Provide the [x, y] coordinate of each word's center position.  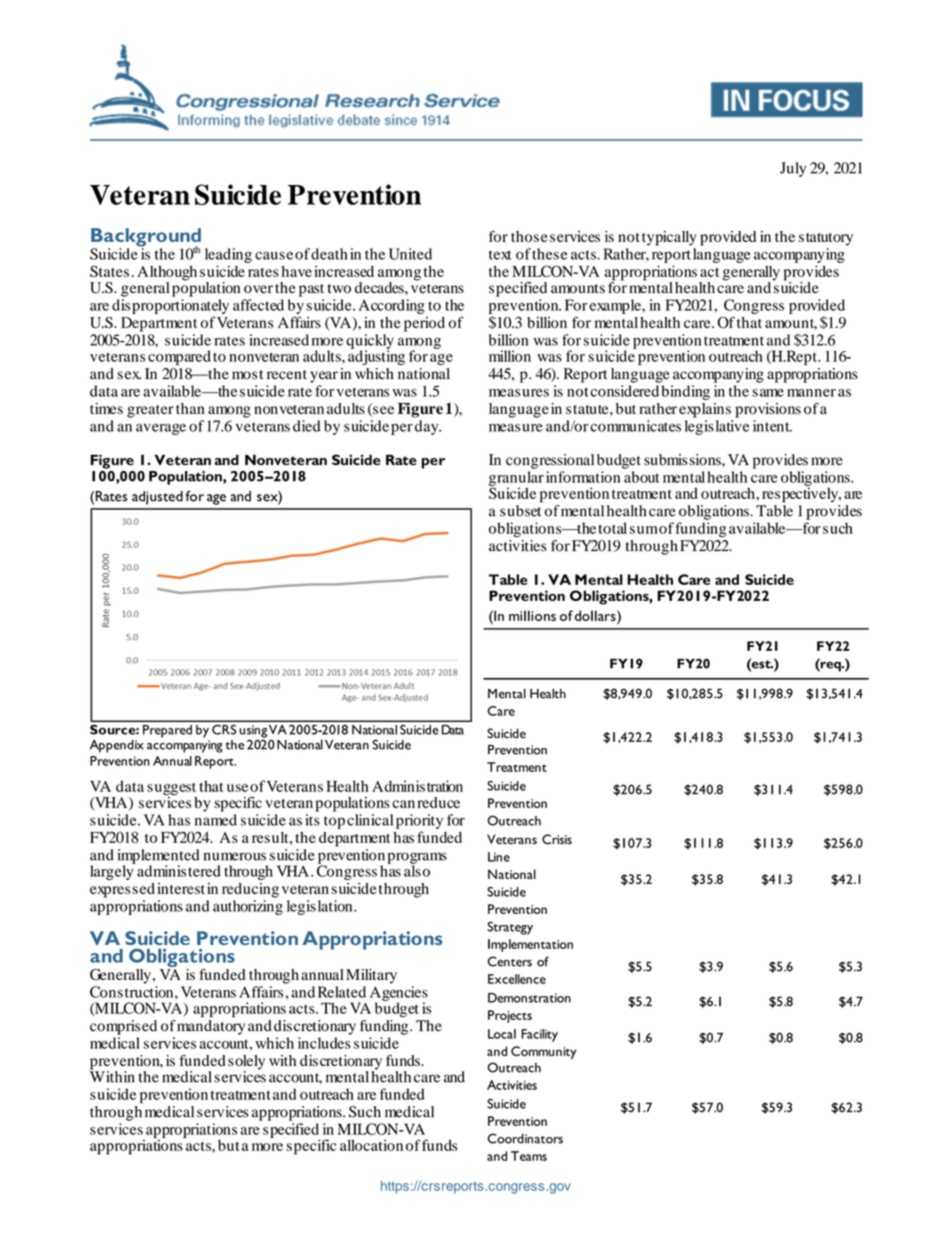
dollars [596, 615]
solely [246, 1063]
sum [644, 530]
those [529, 236]
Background [146, 238]
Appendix [117, 746]
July [793, 169]
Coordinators [525, 1138]
